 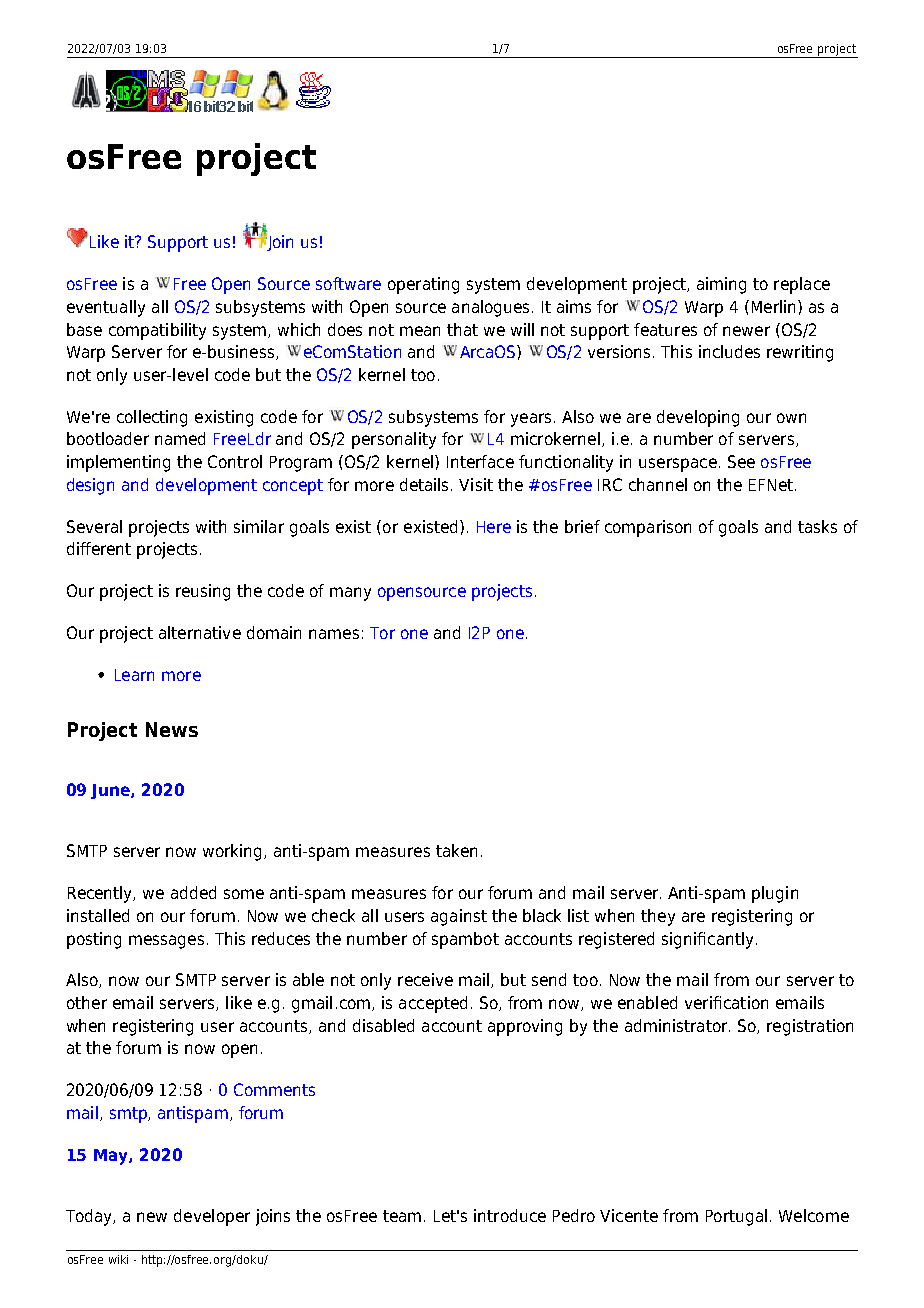 What do you see at coordinates (212, 1217) in the page?
I see `developer` at bounding box center [212, 1217].
